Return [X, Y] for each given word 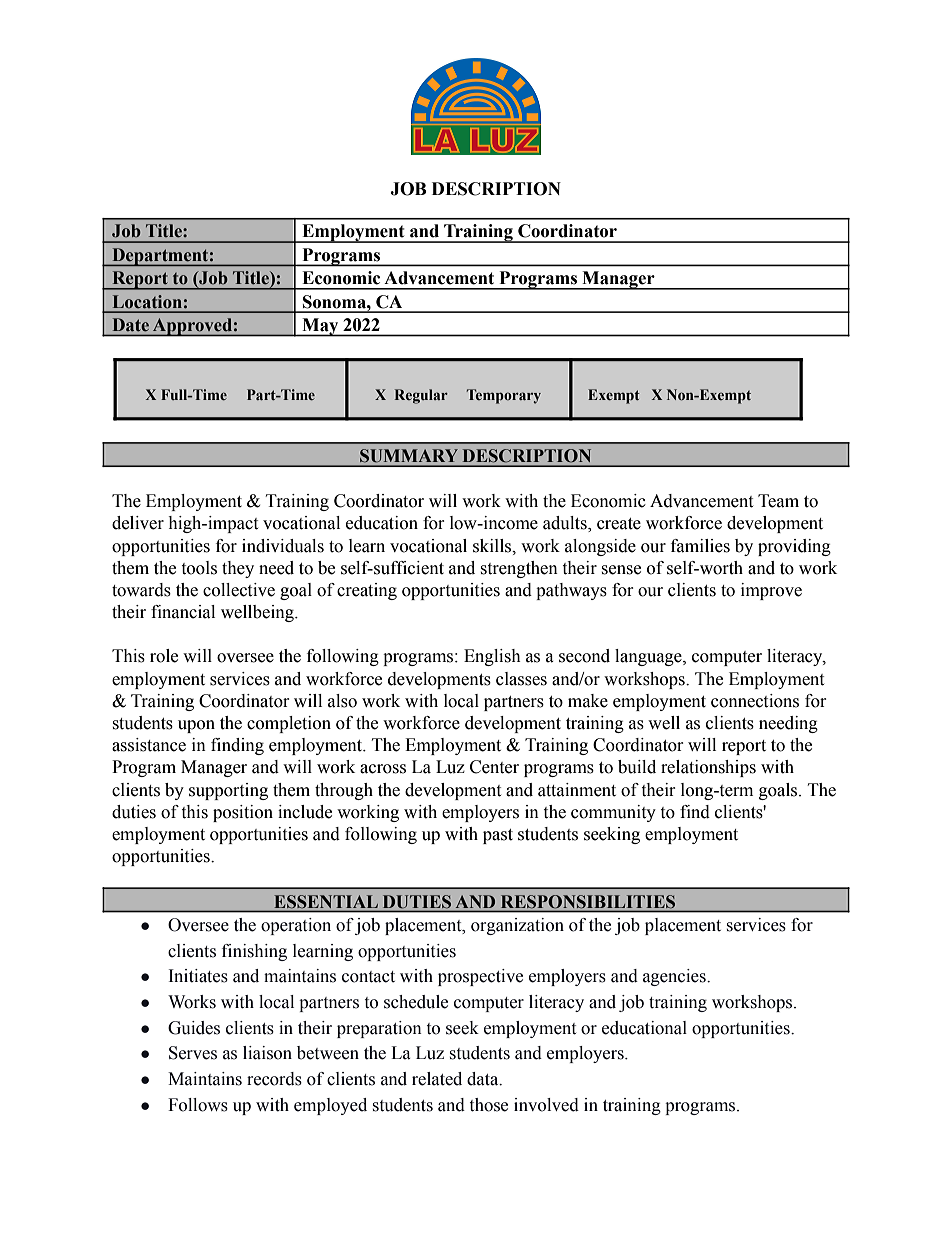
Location [147, 302]
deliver [138, 523]
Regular [421, 396]
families [700, 546]
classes [521, 679]
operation [296, 926]
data [484, 1079]
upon [196, 726]
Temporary [504, 396]
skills [493, 546]
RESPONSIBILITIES [588, 901]
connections [755, 701]
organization [517, 926]
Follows [198, 1105]
